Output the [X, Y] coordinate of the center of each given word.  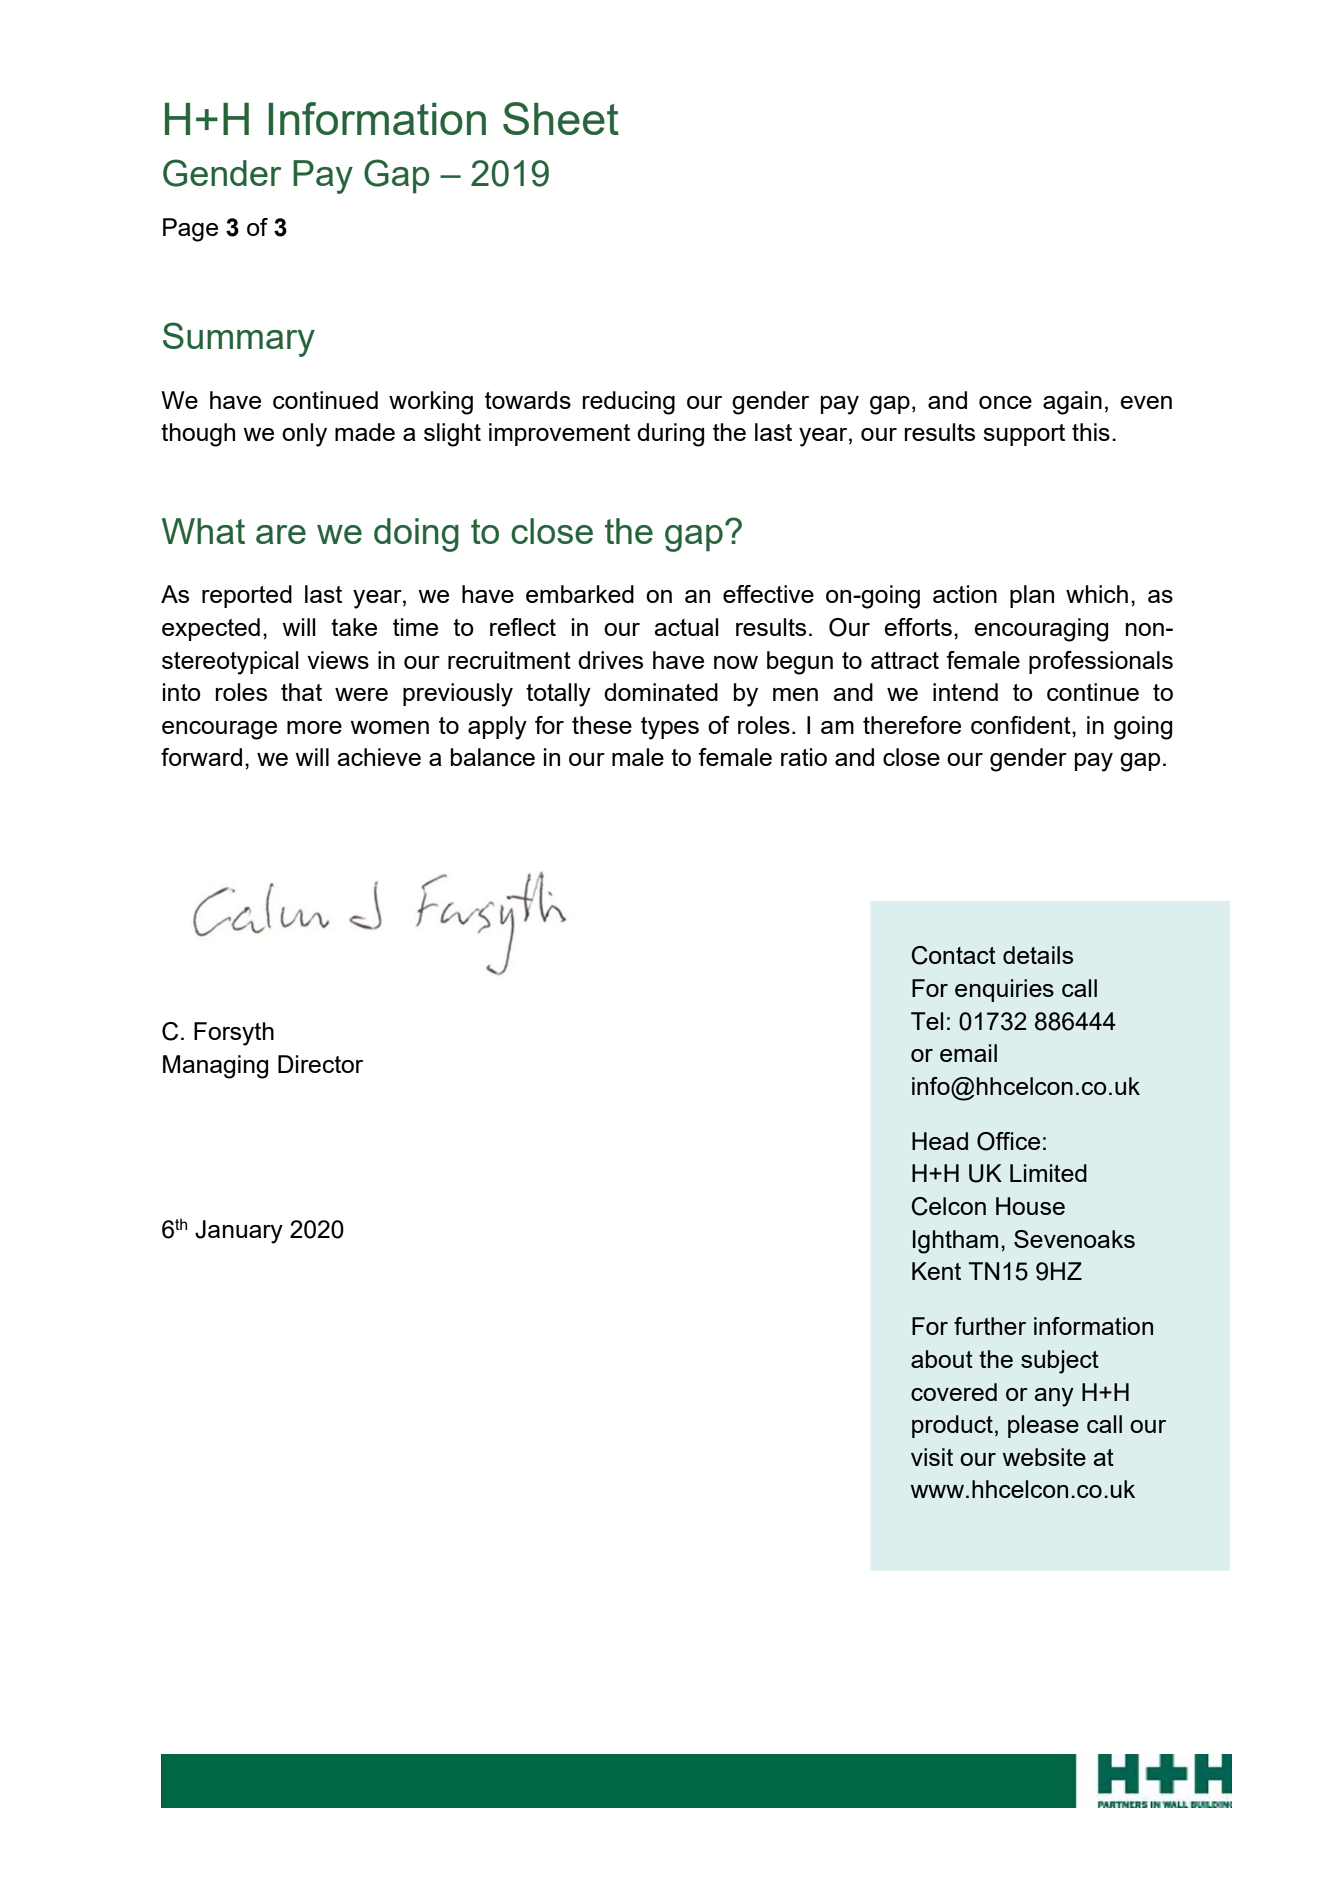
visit [932, 1457]
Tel [927, 1021]
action [965, 594]
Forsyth [234, 1034]
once [1005, 402]
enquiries [1004, 990]
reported [247, 596]
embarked [580, 594]
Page [190, 230]
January [239, 1232]
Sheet [561, 118]
